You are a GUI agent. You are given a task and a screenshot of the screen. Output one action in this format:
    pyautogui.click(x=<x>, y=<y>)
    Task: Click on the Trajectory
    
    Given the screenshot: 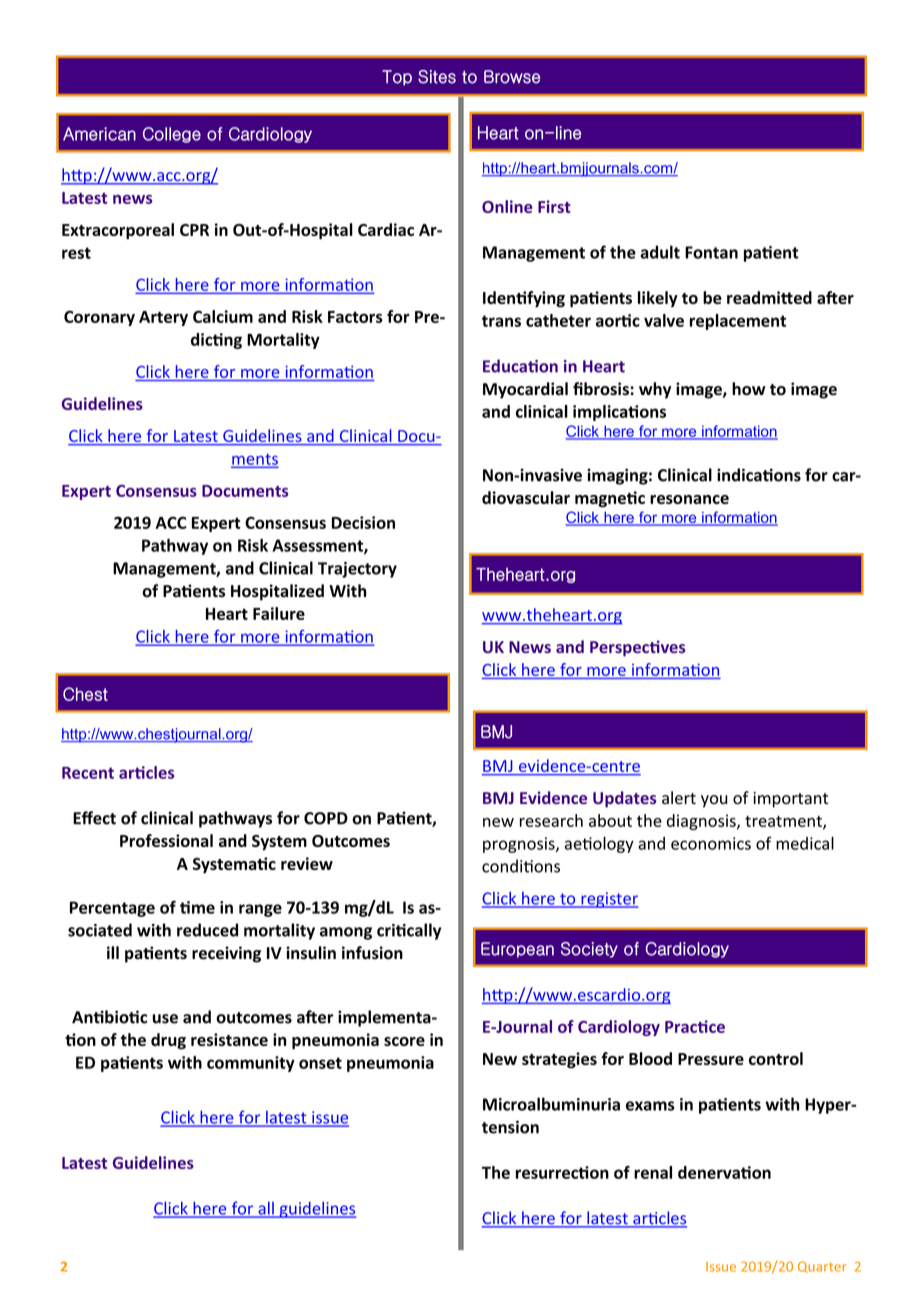 What is the action you would take?
    pyautogui.click(x=357, y=570)
